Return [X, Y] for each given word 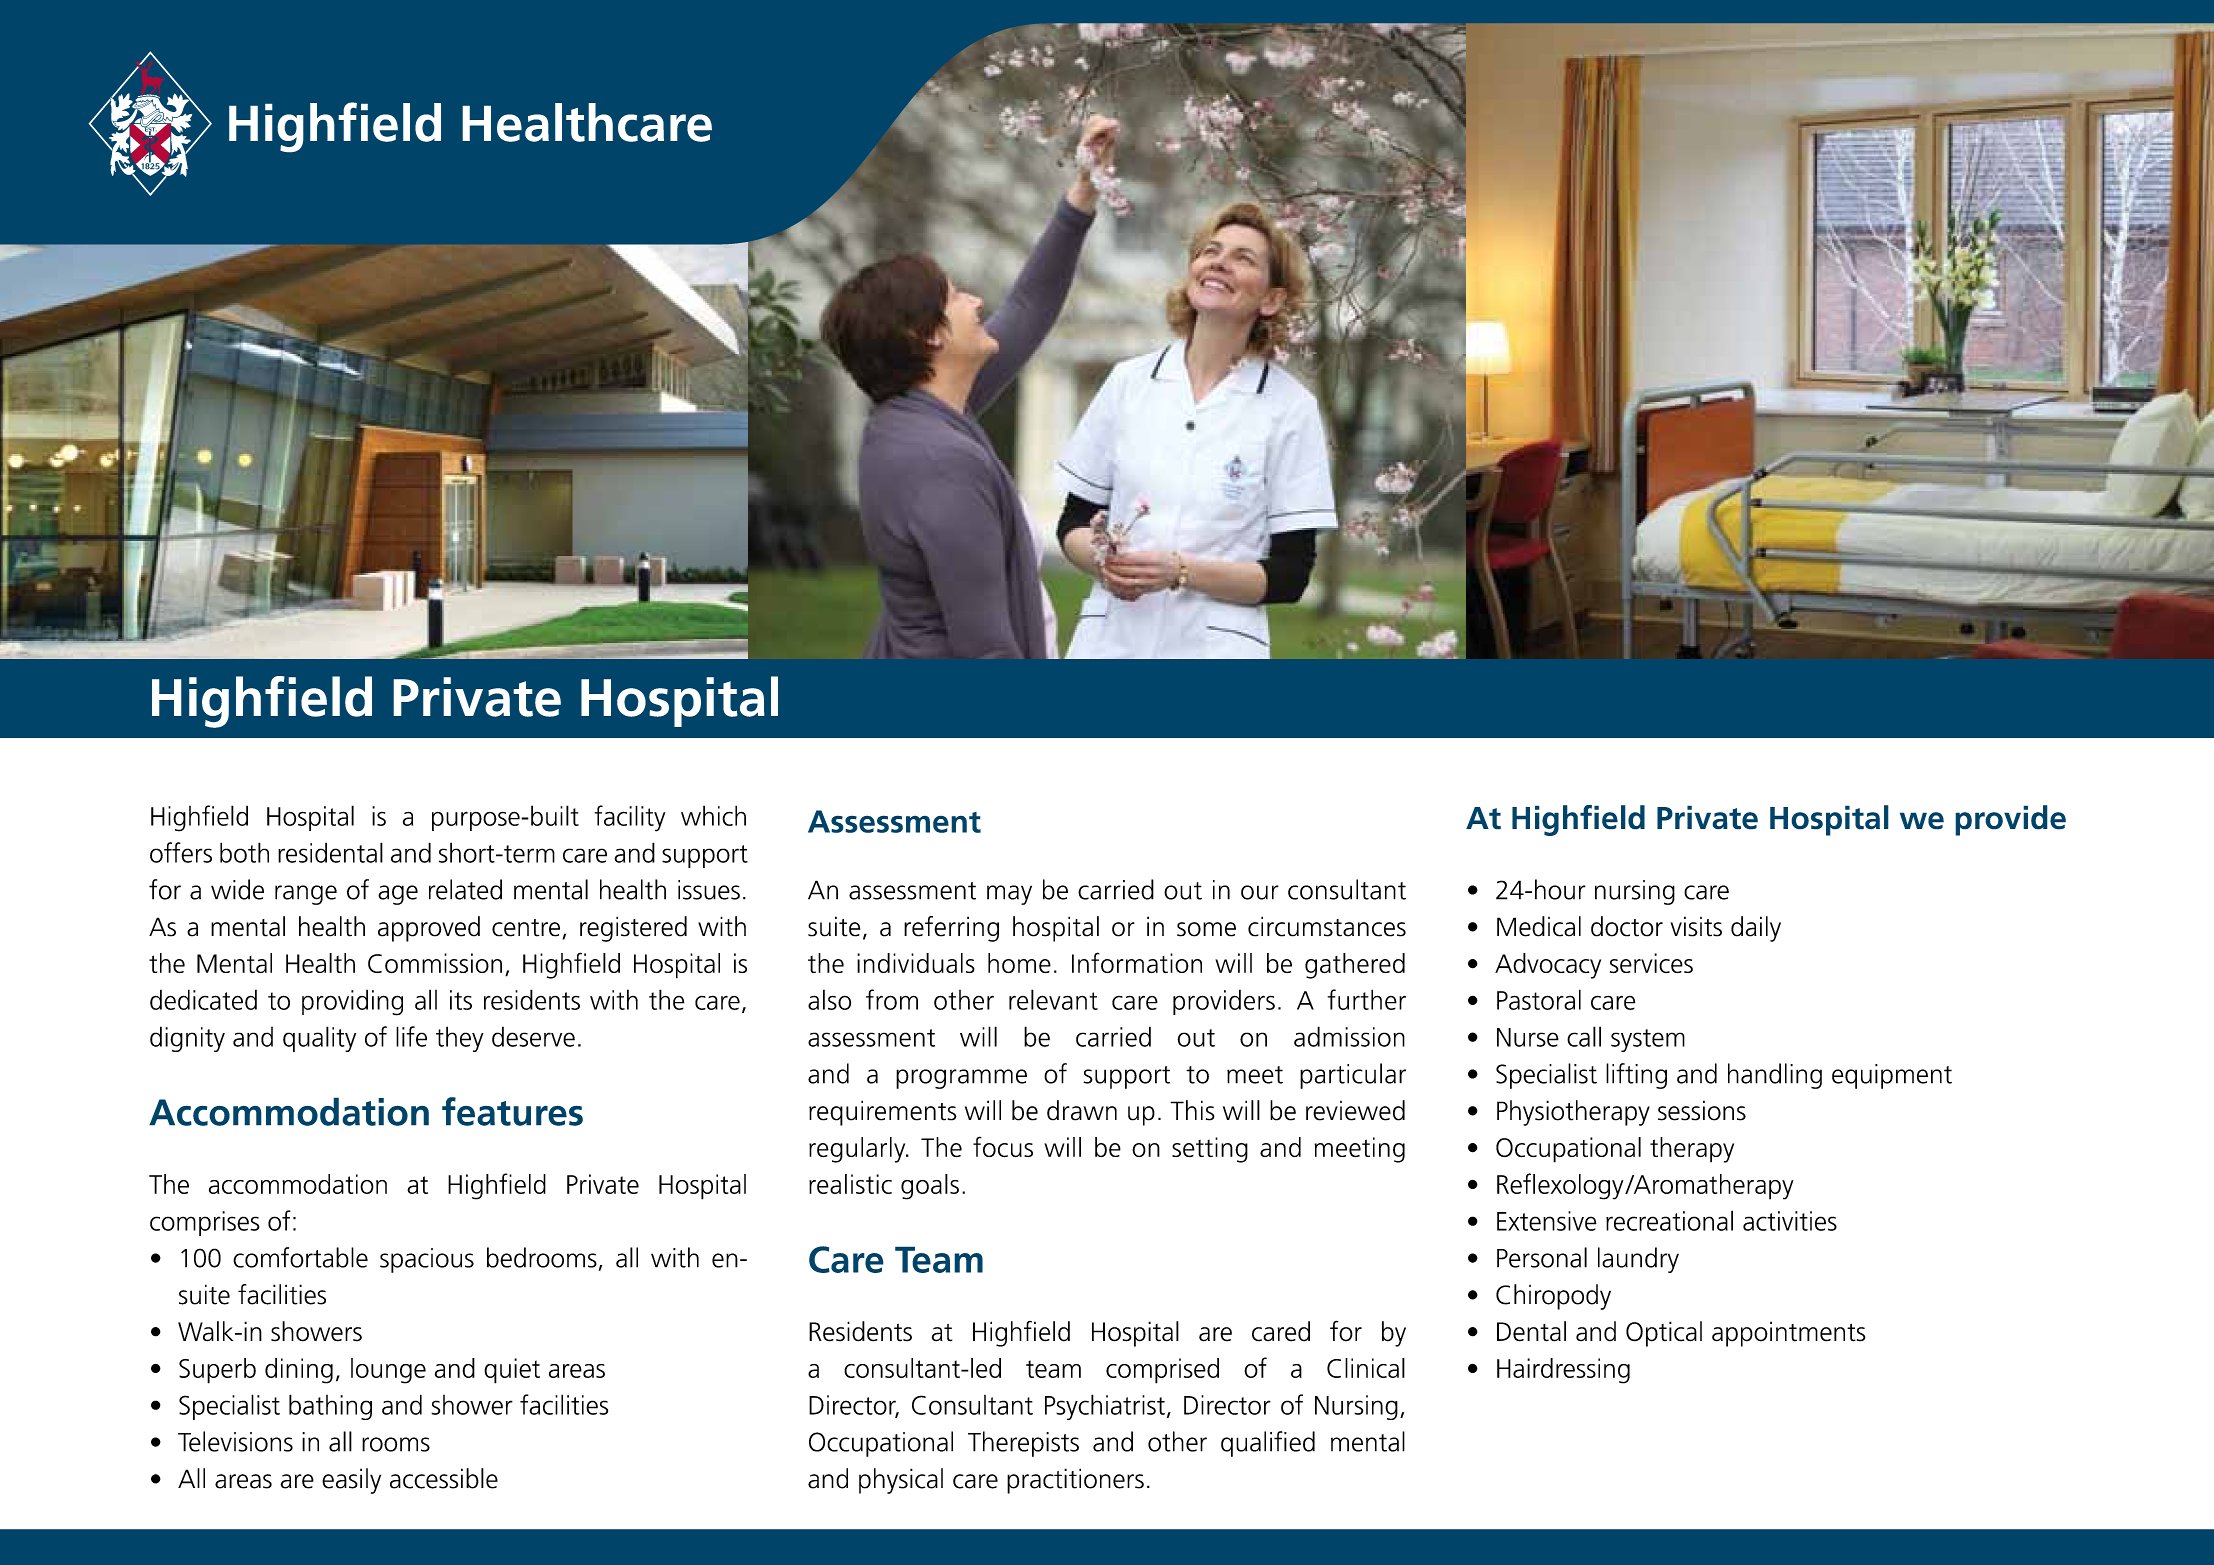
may [1009, 895]
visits [1696, 926]
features [512, 1111]
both [244, 852]
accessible [444, 1478]
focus [1003, 1147]
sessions [1702, 1110]
